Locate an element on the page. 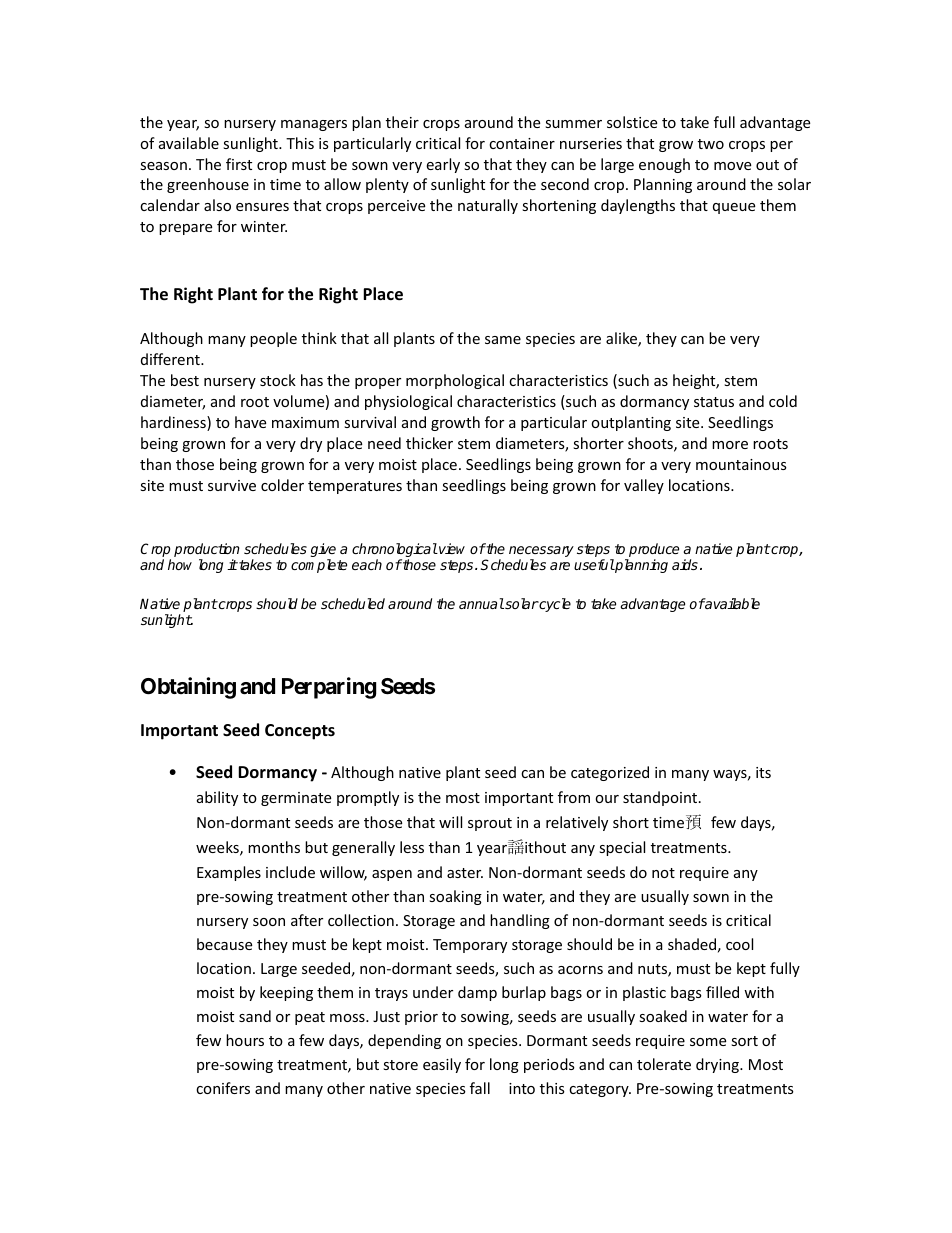  Obtaining is located at coordinates (188, 688).
